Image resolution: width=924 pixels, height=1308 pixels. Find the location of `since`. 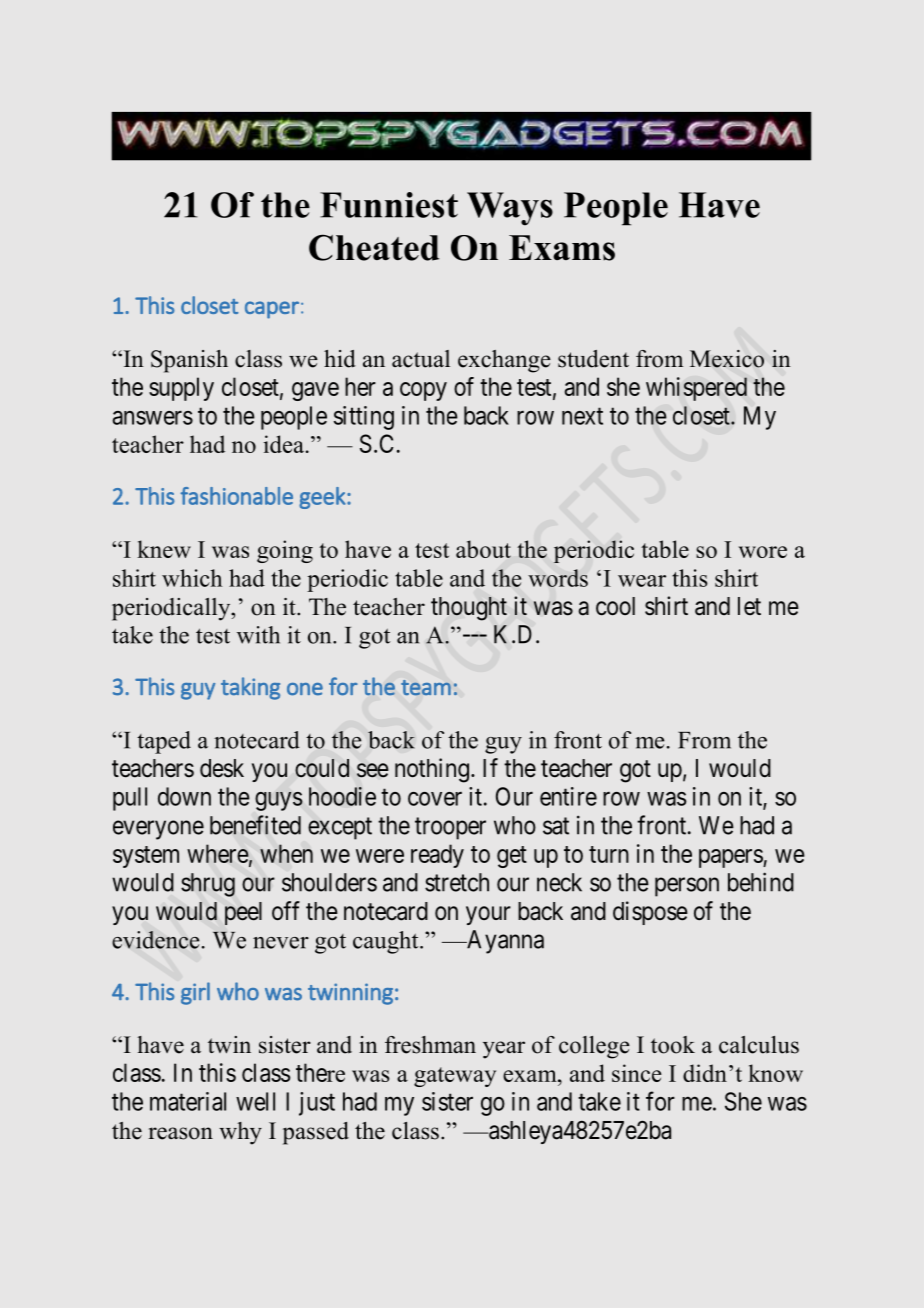

since is located at coordinates (637, 1073).
